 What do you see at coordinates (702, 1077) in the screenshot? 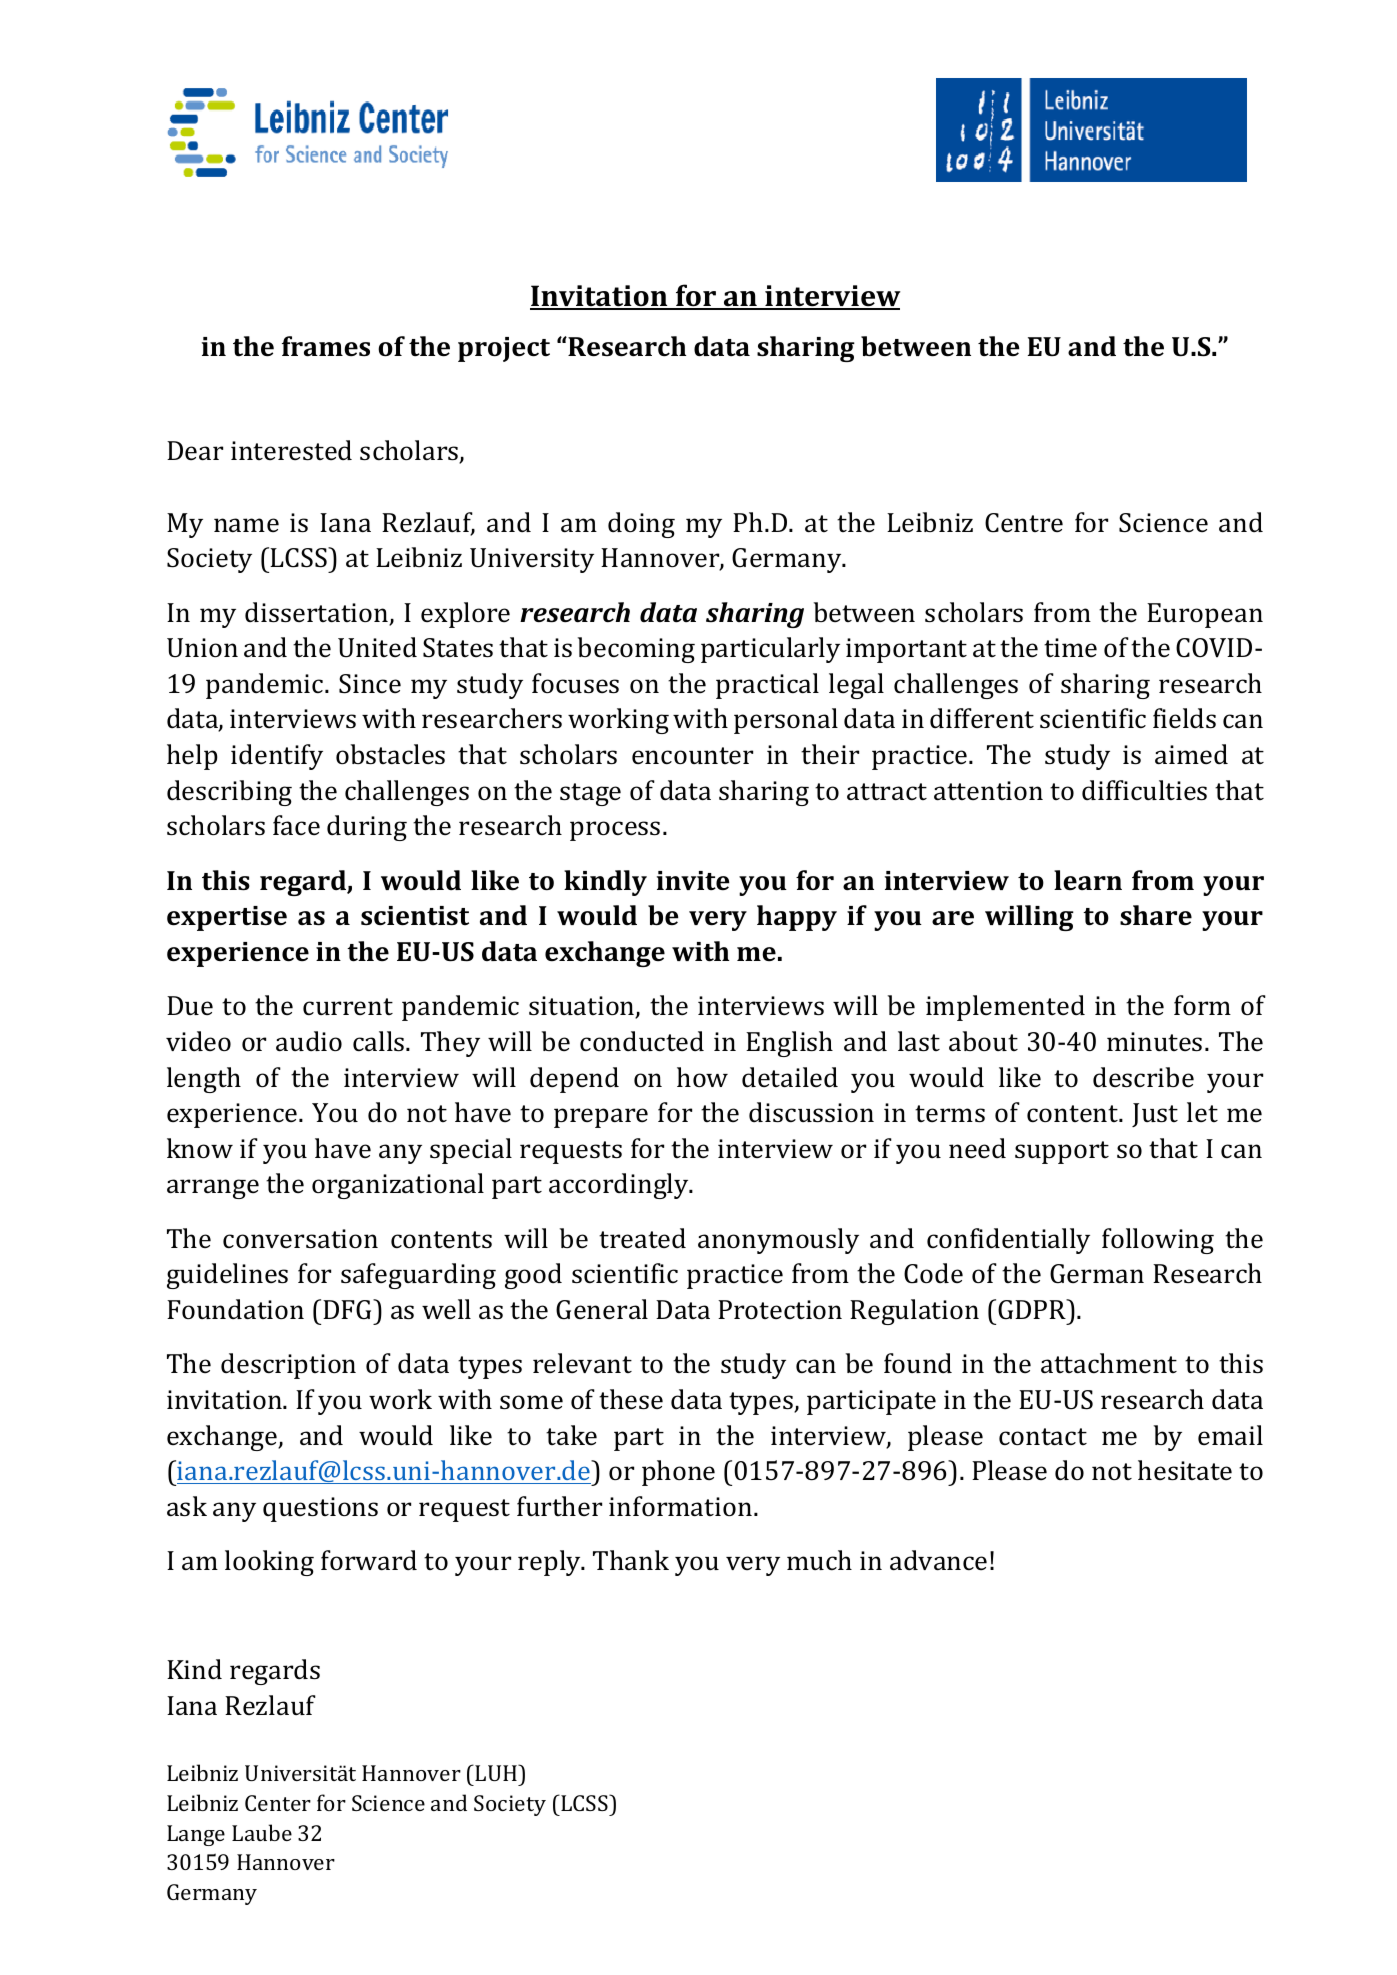
I see `how` at bounding box center [702, 1077].
